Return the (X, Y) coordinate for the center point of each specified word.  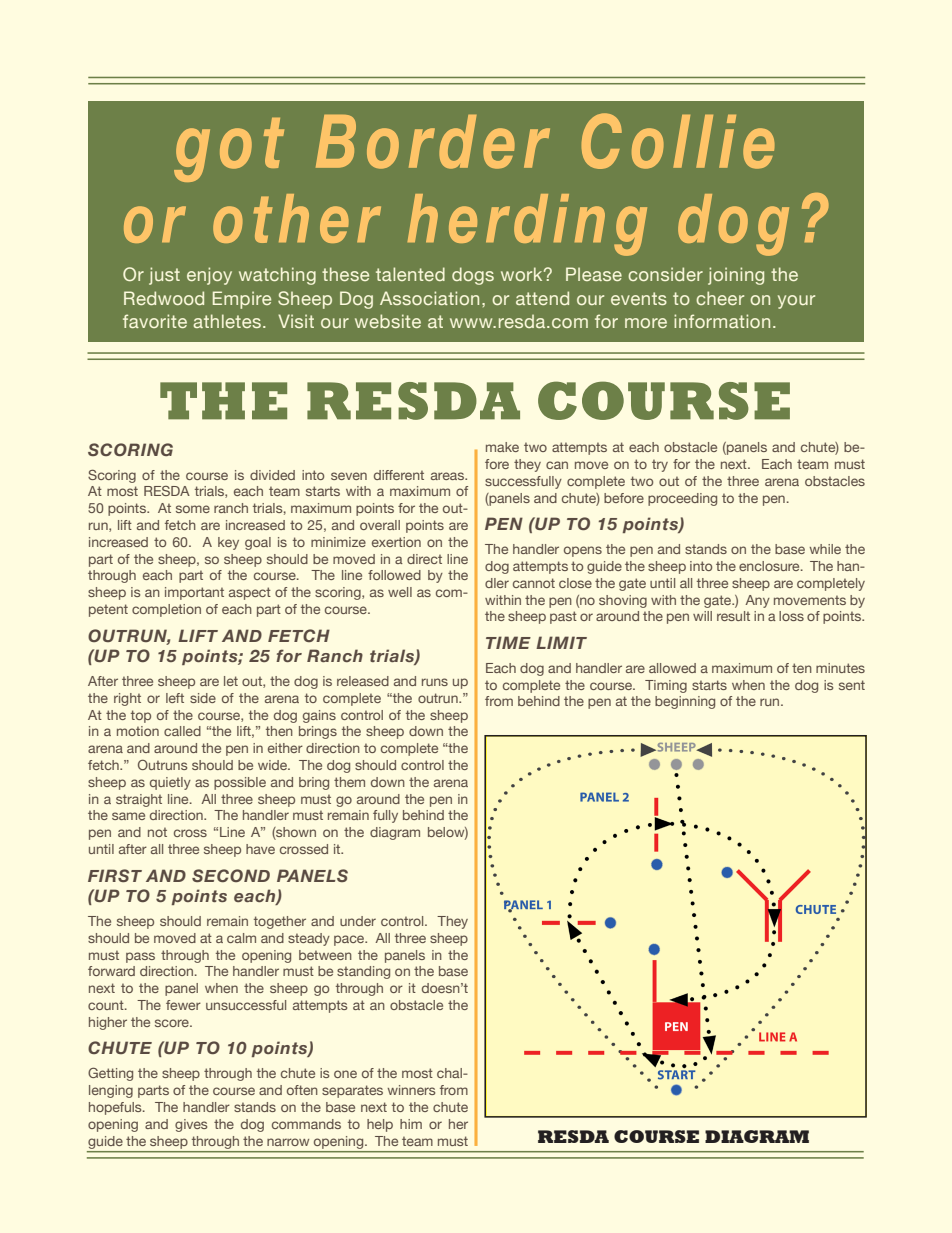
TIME (508, 642)
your (796, 302)
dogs (473, 276)
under (358, 921)
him (411, 1124)
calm (241, 938)
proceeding (682, 499)
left (175, 698)
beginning (685, 702)
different (399, 475)
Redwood (164, 298)
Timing (666, 686)
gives (191, 1125)
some (193, 509)
